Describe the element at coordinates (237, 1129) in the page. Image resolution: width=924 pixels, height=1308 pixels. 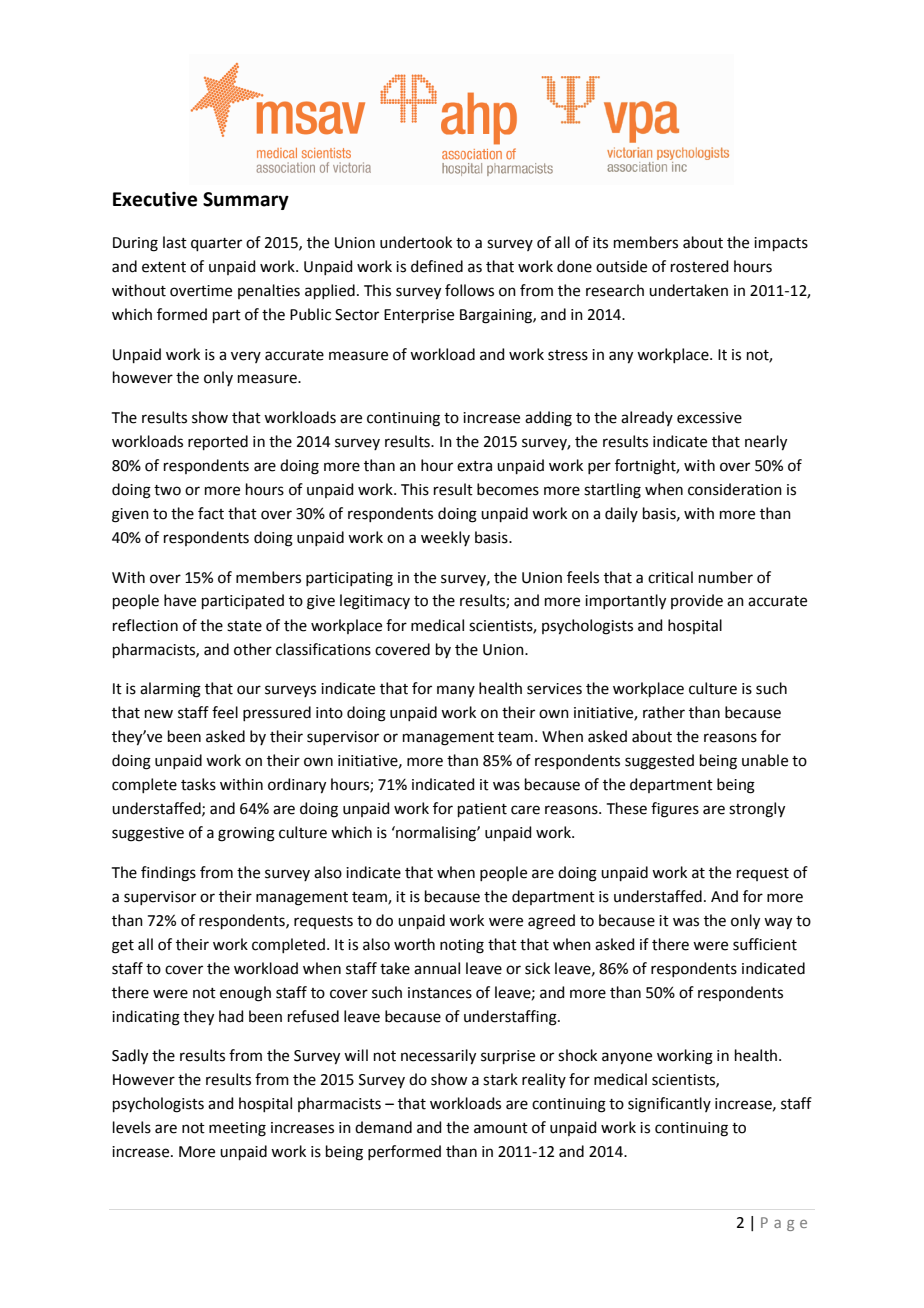
I see `meeting` at that location.
